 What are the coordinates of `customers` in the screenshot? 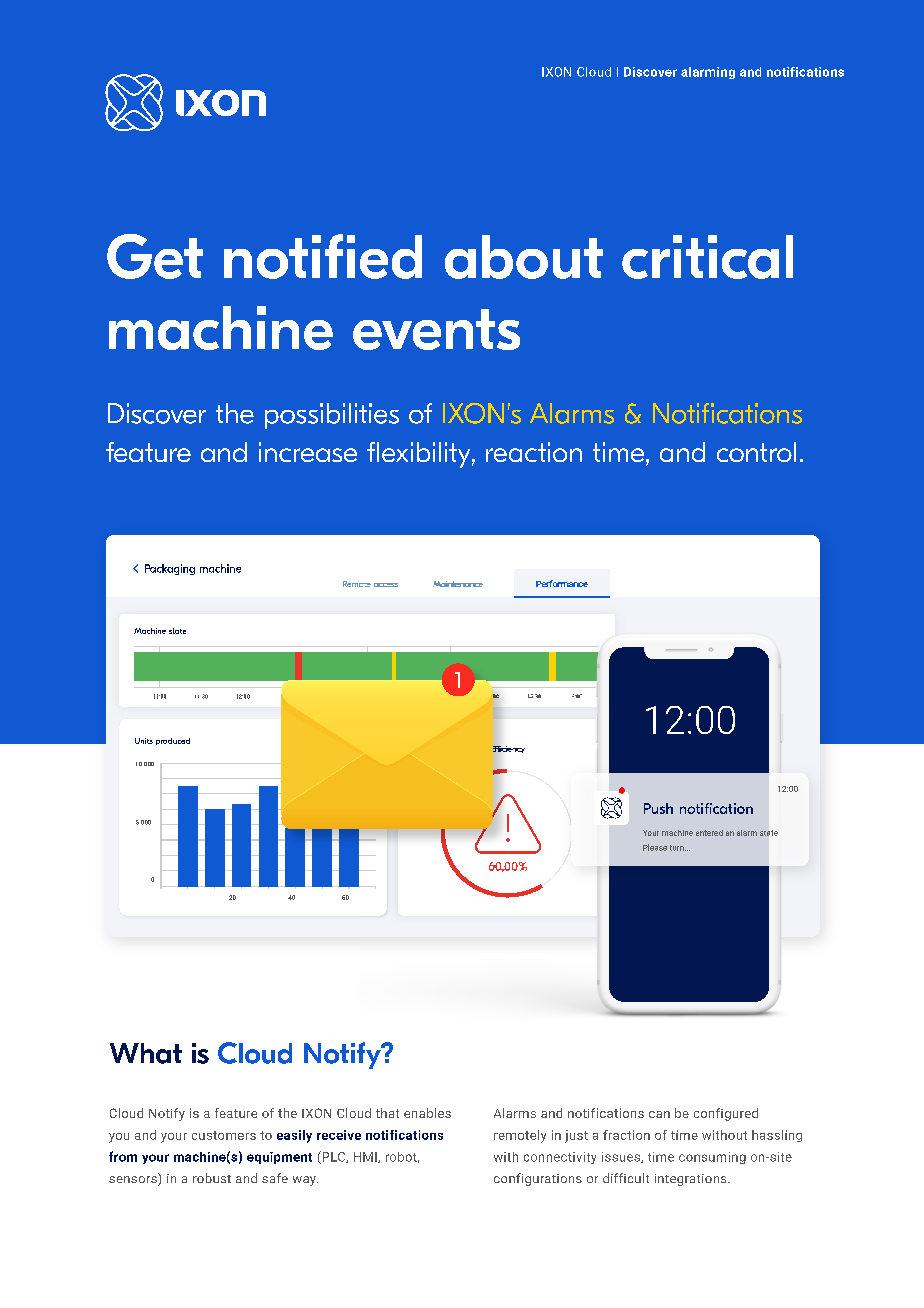 It's located at (224, 1135).
